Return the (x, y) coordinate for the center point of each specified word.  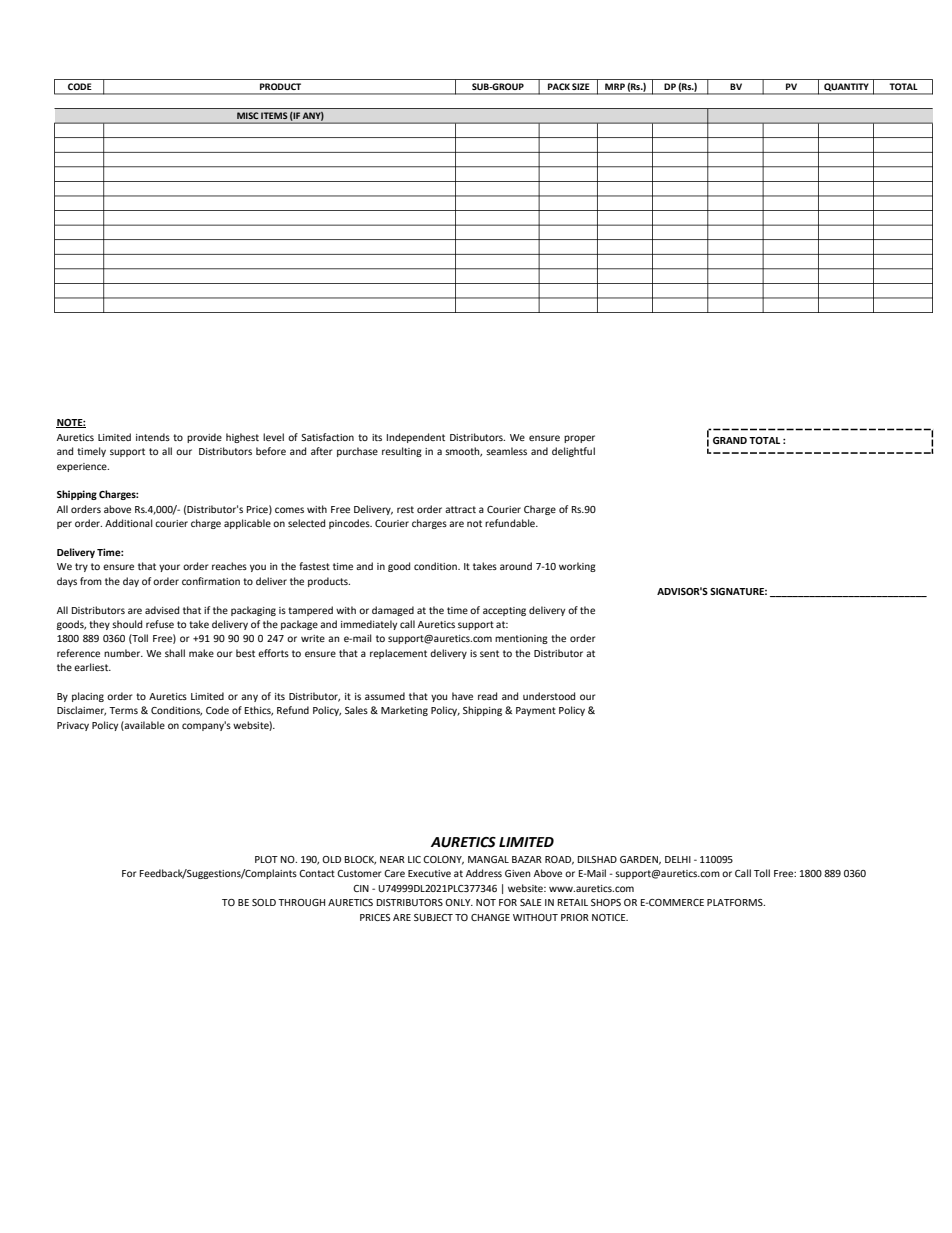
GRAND (730, 440)
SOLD (264, 902)
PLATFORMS (736, 902)
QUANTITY (846, 88)
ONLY (459, 902)
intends (153, 437)
